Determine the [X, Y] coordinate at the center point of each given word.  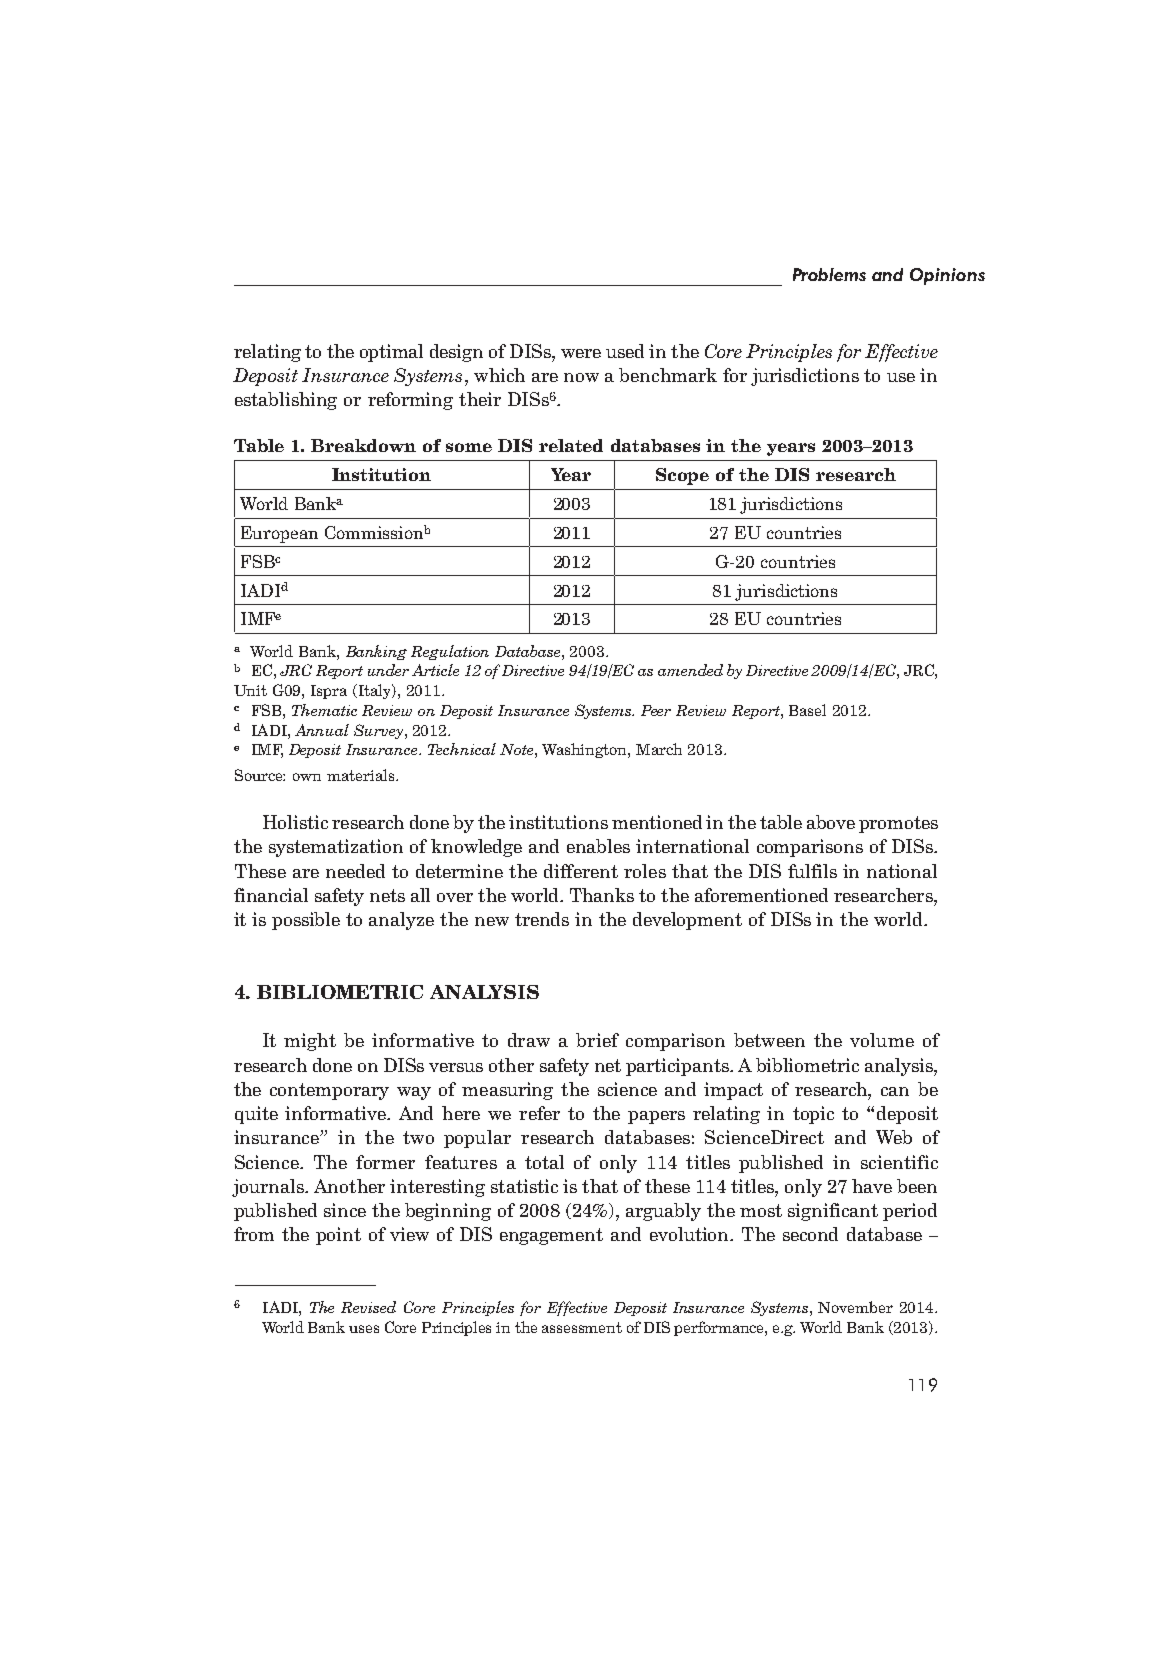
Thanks [602, 895]
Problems [829, 274]
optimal [391, 353]
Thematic [324, 710]
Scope [682, 476]
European [279, 534]
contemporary [329, 1091]
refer [539, 1113]
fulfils [812, 871]
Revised [368, 1307]
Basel [807, 710]
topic [813, 1115]
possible [306, 921]
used [625, 351]
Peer [656, 710]
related [571, 445]
